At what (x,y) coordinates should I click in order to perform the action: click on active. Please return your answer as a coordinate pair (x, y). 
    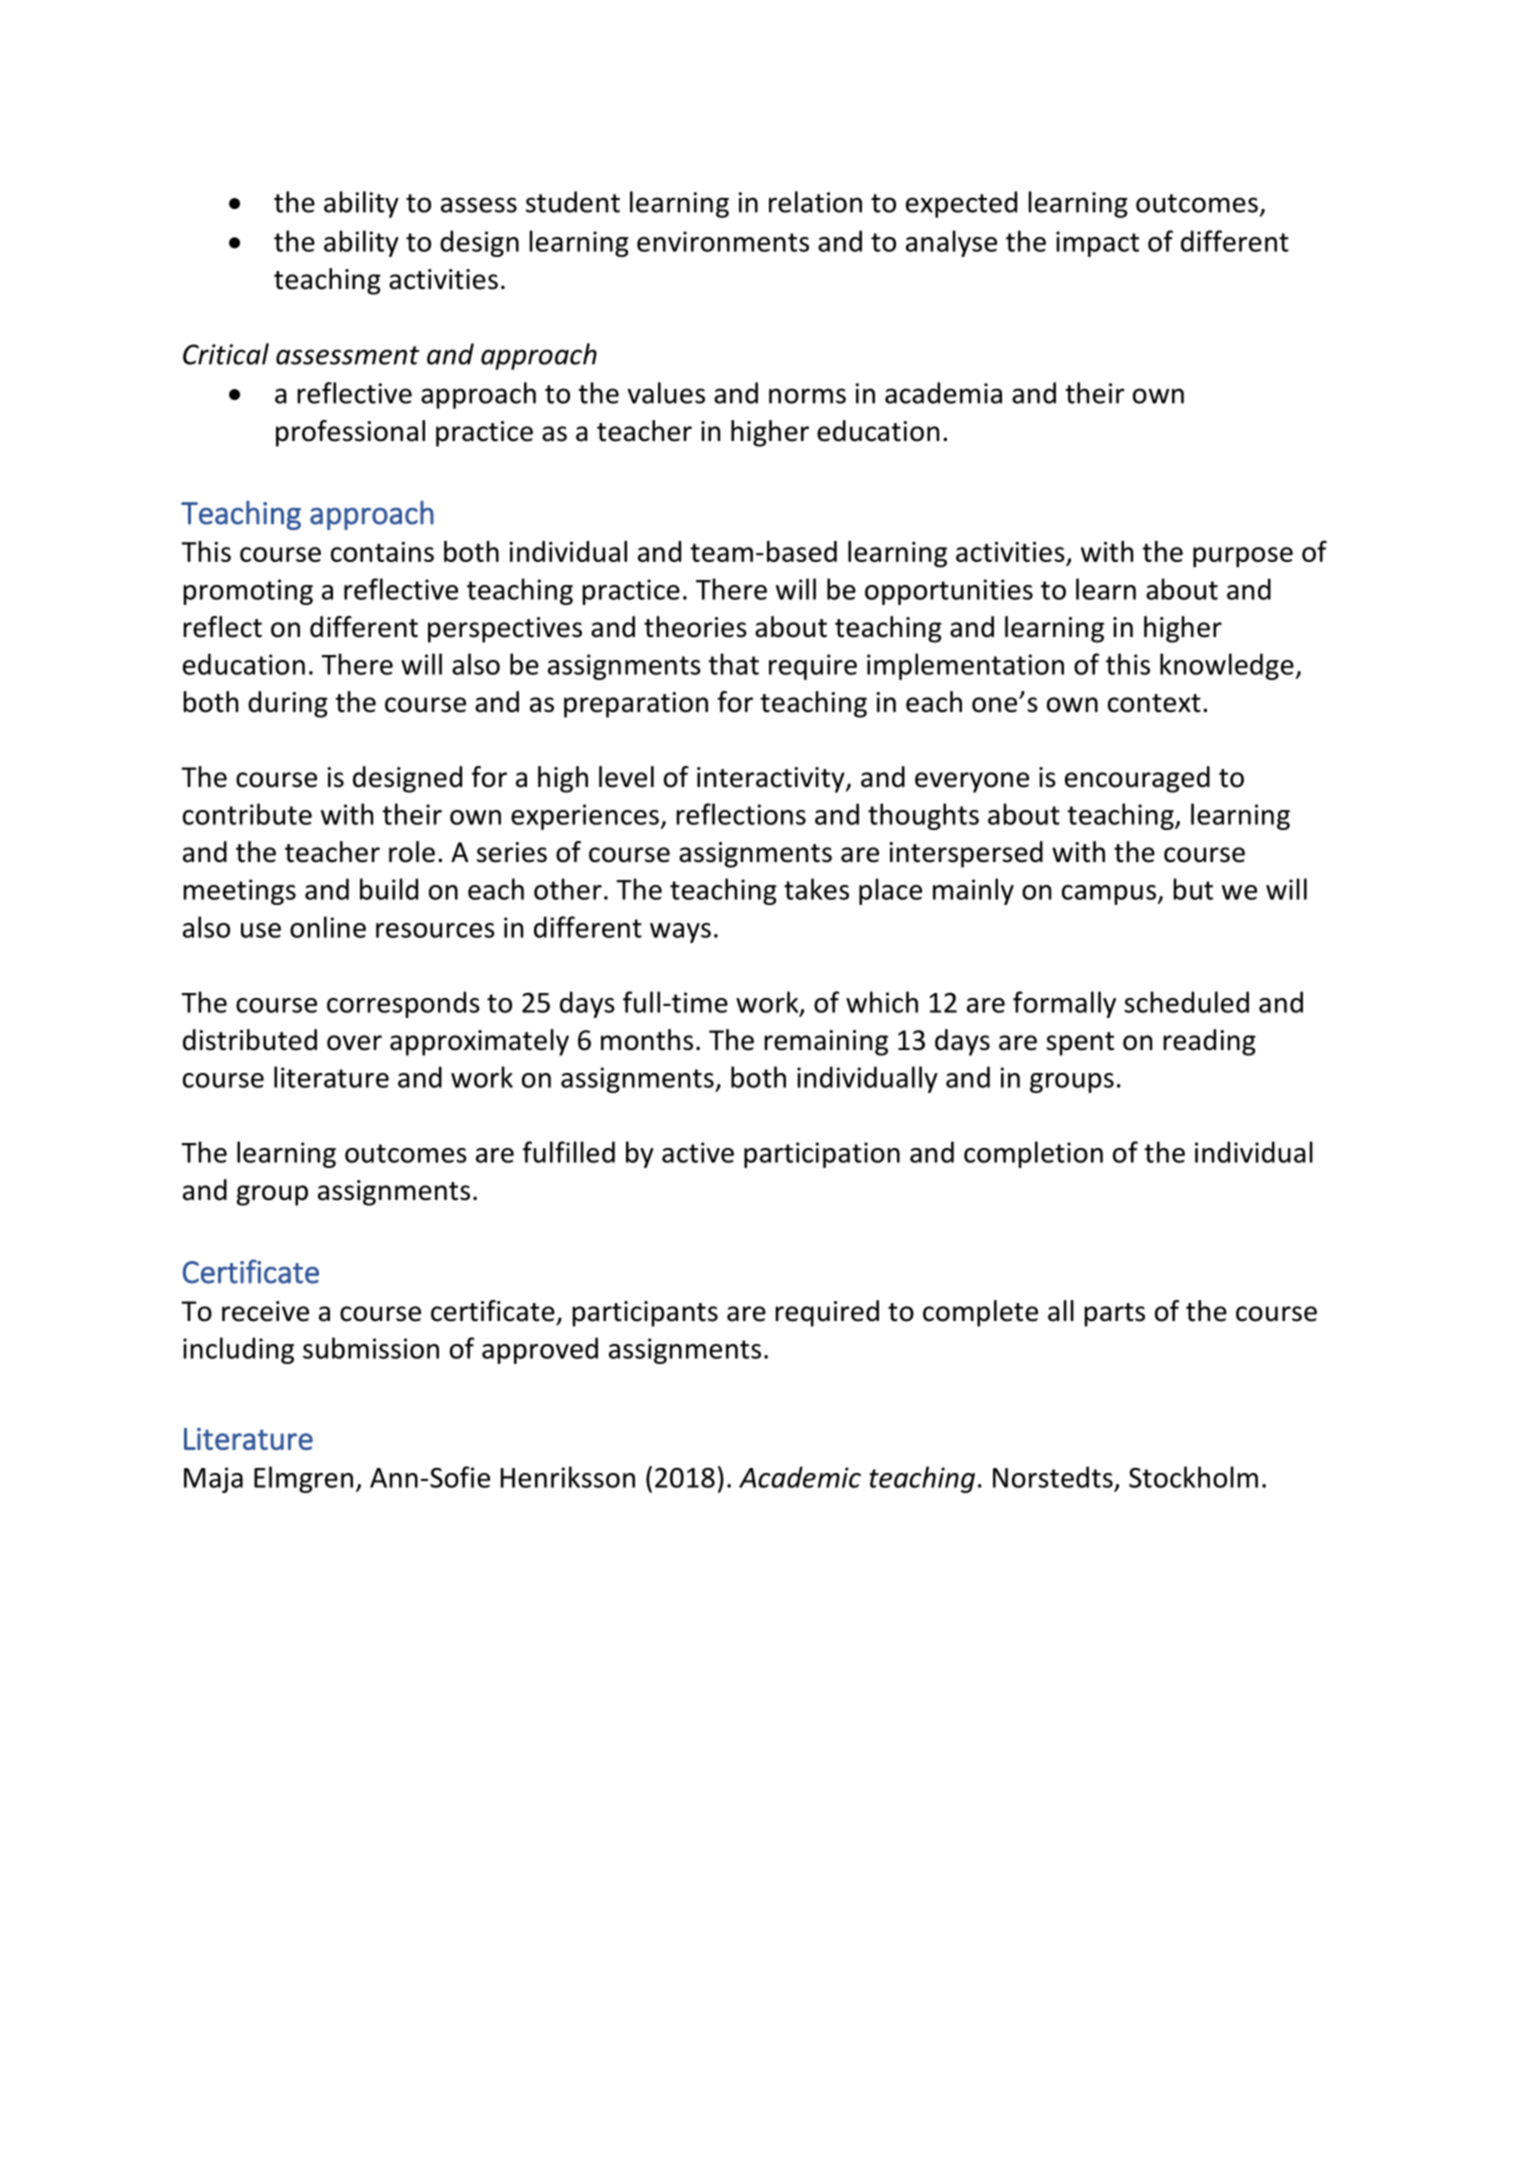
    Looking at the image, I should click on (698, 1152).
